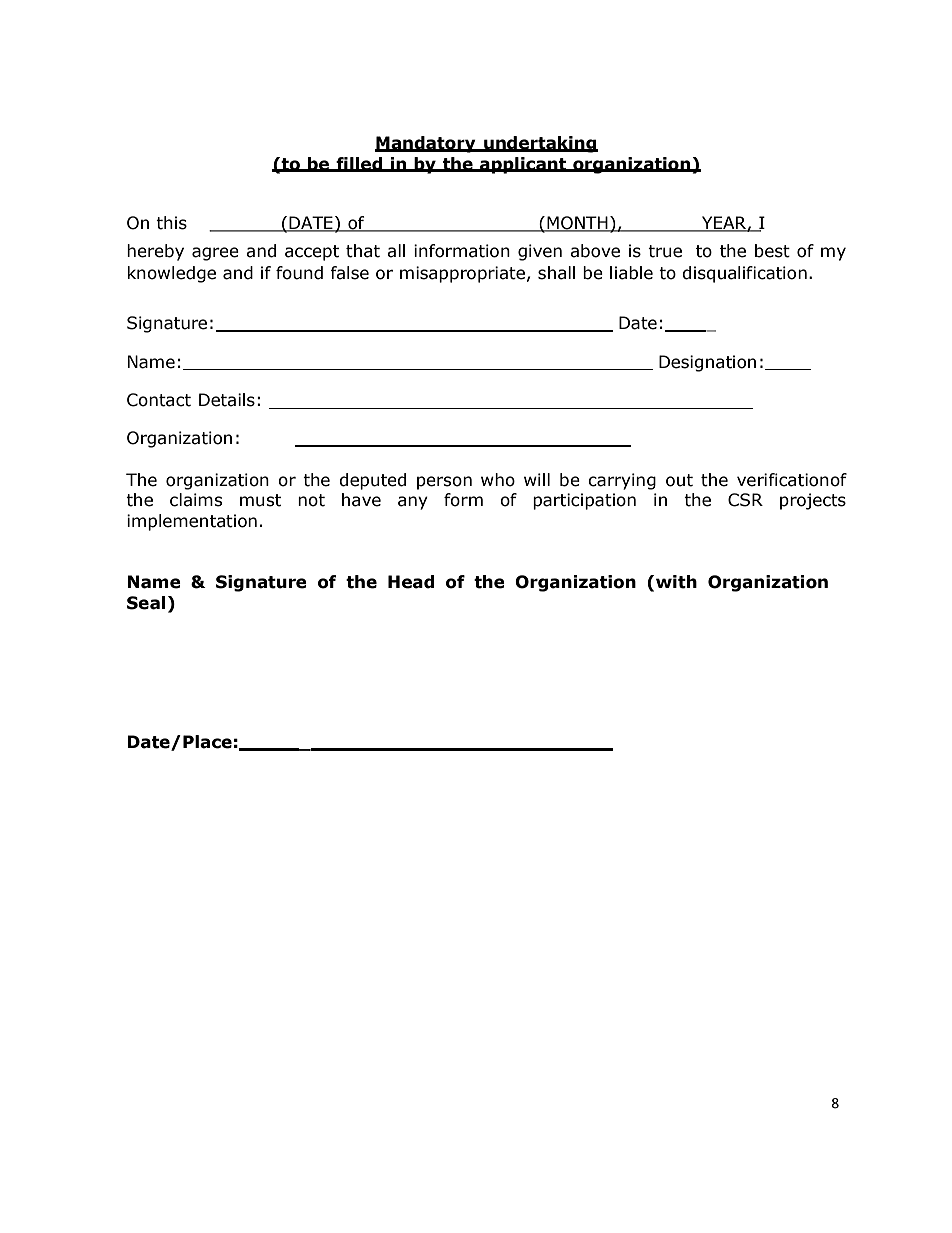 This image has height=1233, width=952. What do you see at coordinates (540, 144) in the image?
I see `undertaking` at bounding box center [540, 144].
